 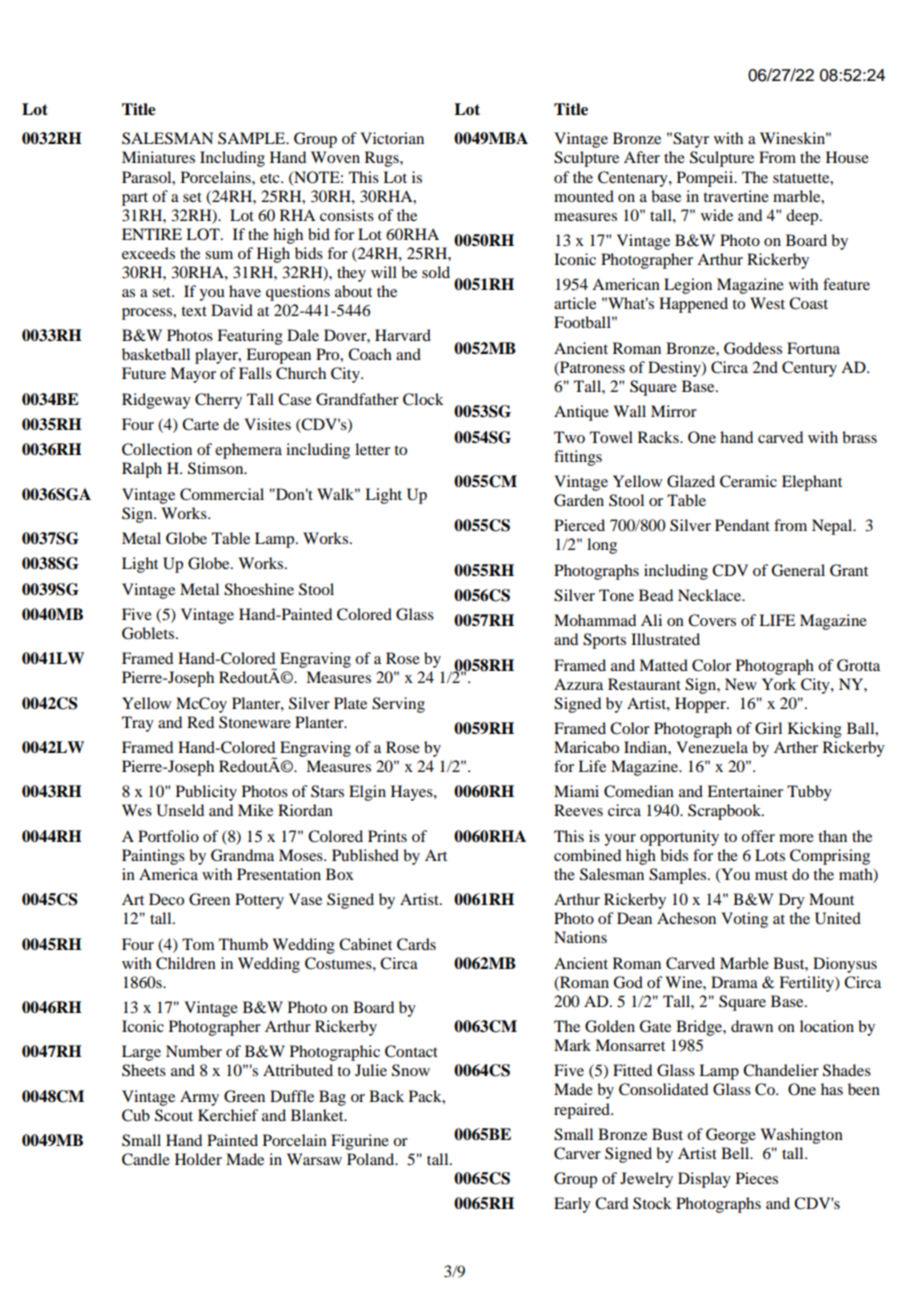 I want to click on offer, so click(x=758, y=836).
